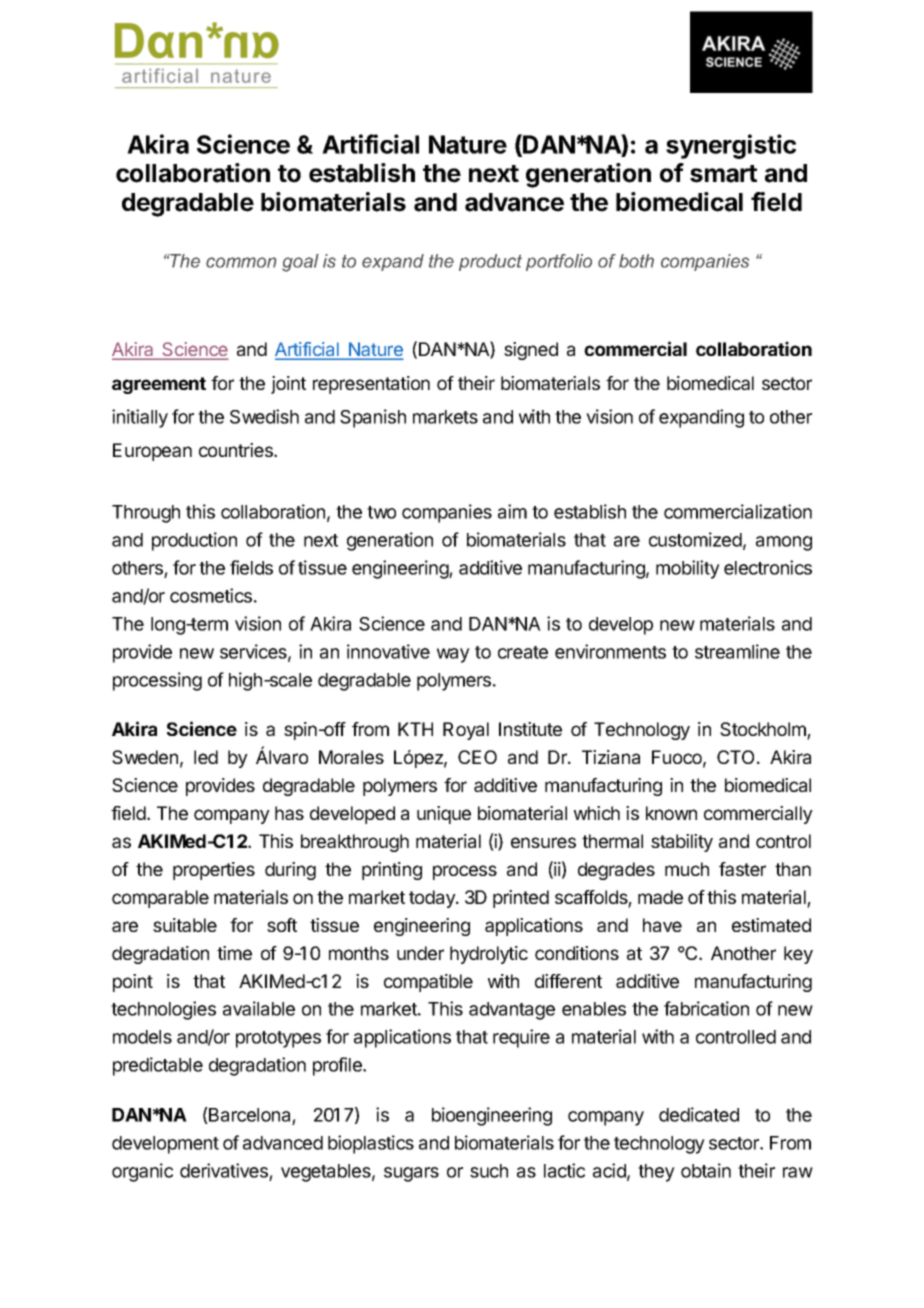  I want to click on derivatives, so click(224, 1170).
